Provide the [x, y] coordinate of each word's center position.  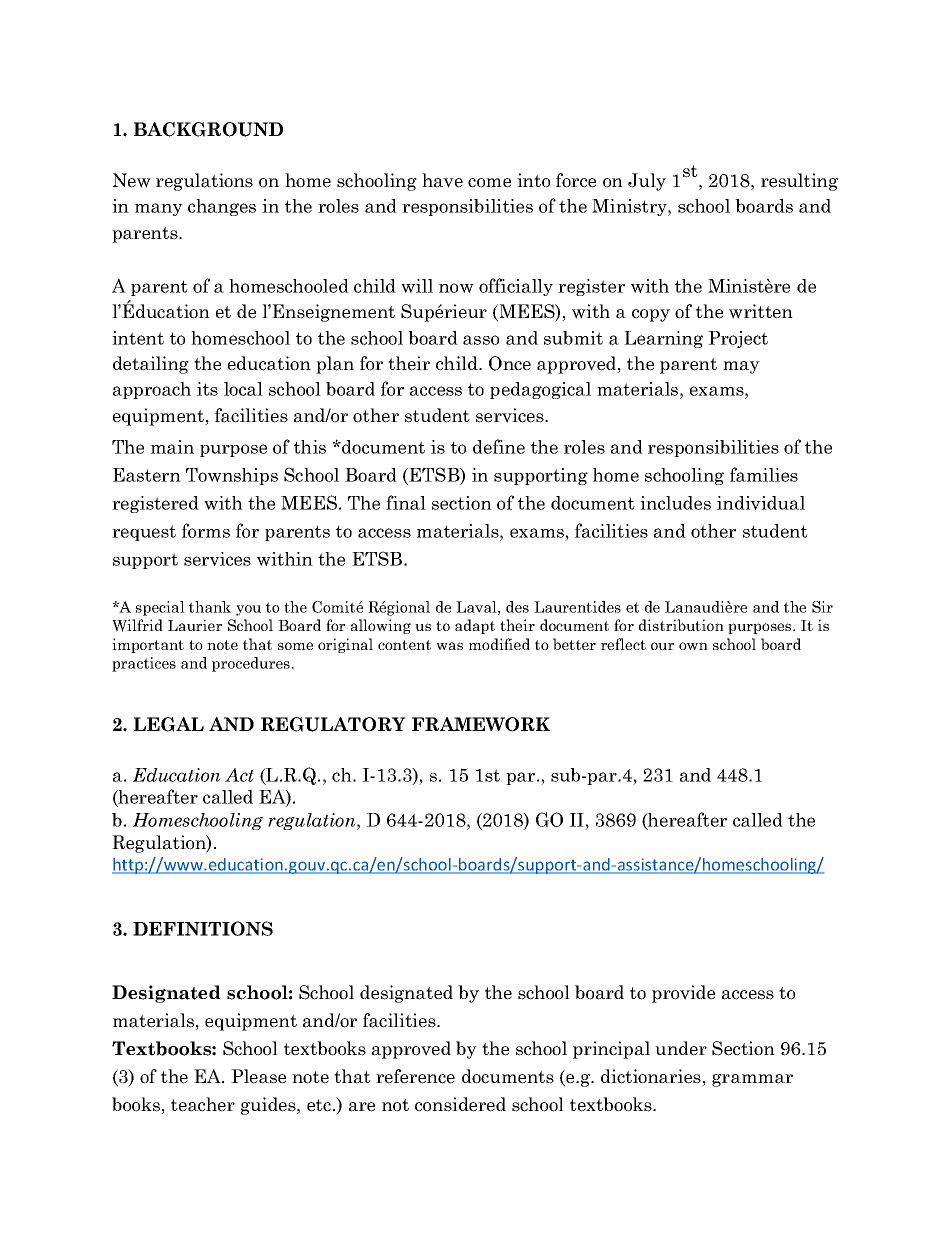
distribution [681, 625]
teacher [203, 1104]
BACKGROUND [208, 129]
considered [460, 1104]
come [489, 183]
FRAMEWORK [481, 724]
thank [210, 607]
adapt [475, 626]
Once [510, 363]
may [741, 367]
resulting [799, 182]
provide [683, 994]
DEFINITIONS [203, 928]
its [207, 389]
